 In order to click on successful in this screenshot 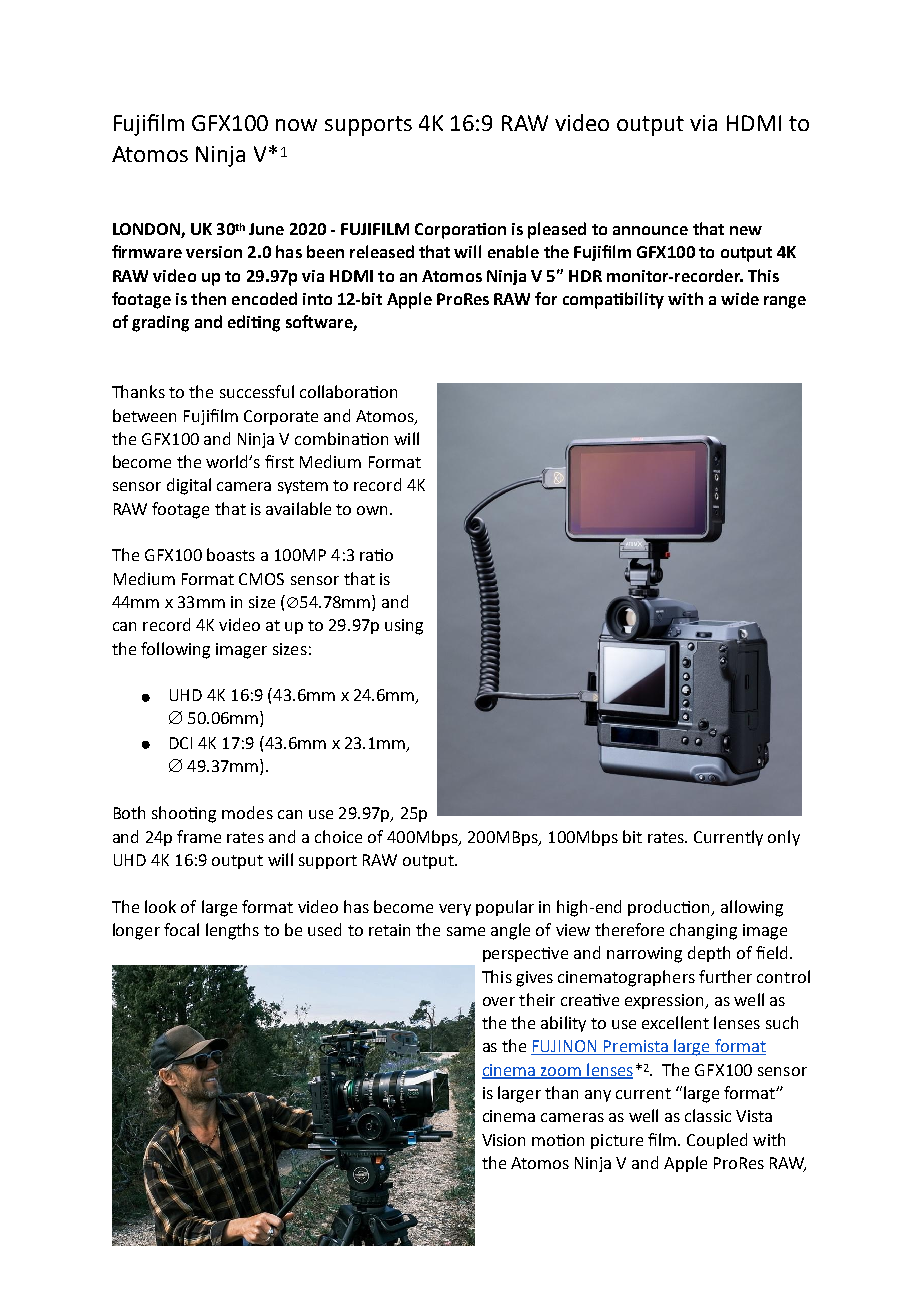, I will do `click(257, 391)`.
